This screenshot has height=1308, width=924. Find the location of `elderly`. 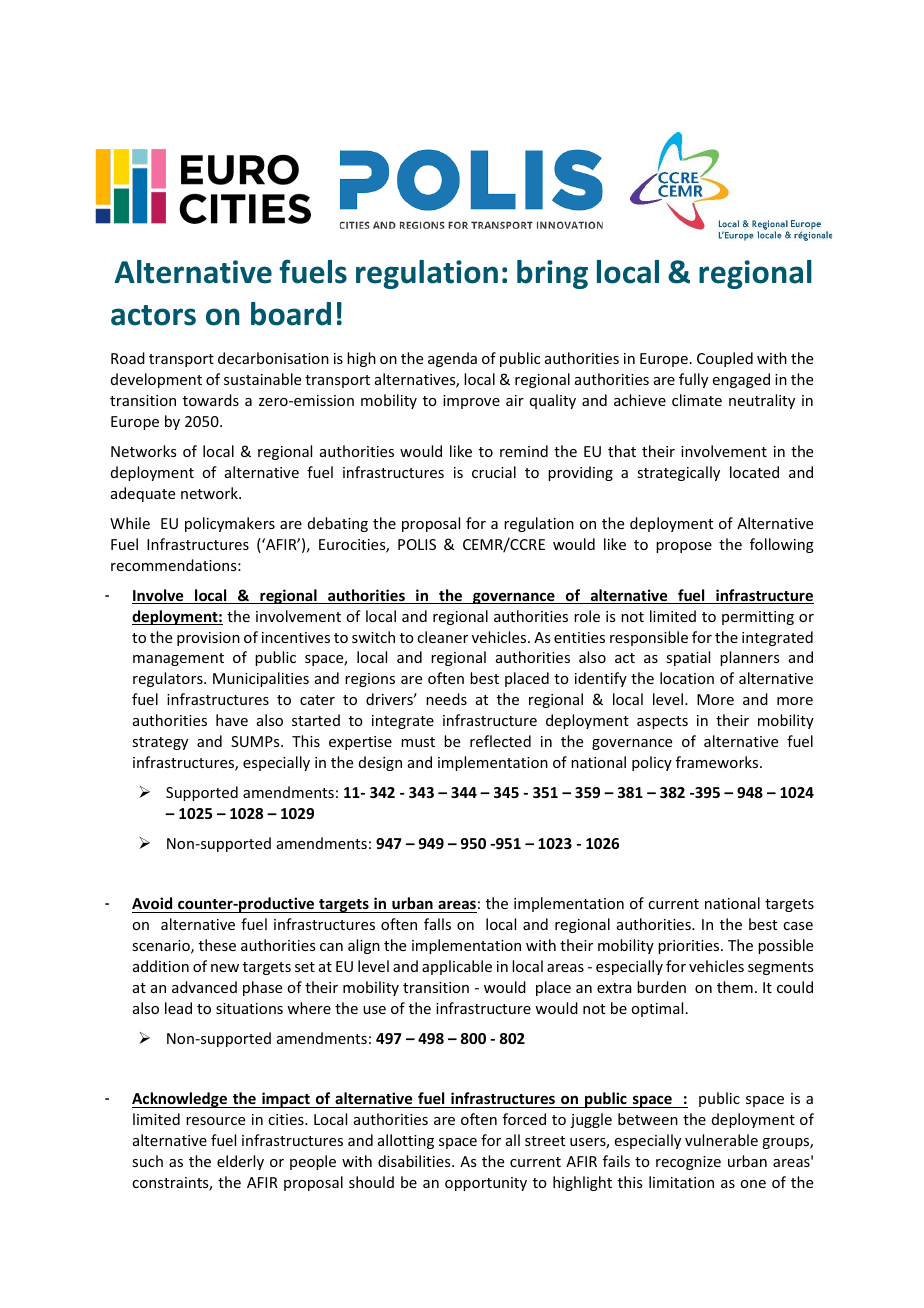

elderly is located at coordinates (240, 1162).
